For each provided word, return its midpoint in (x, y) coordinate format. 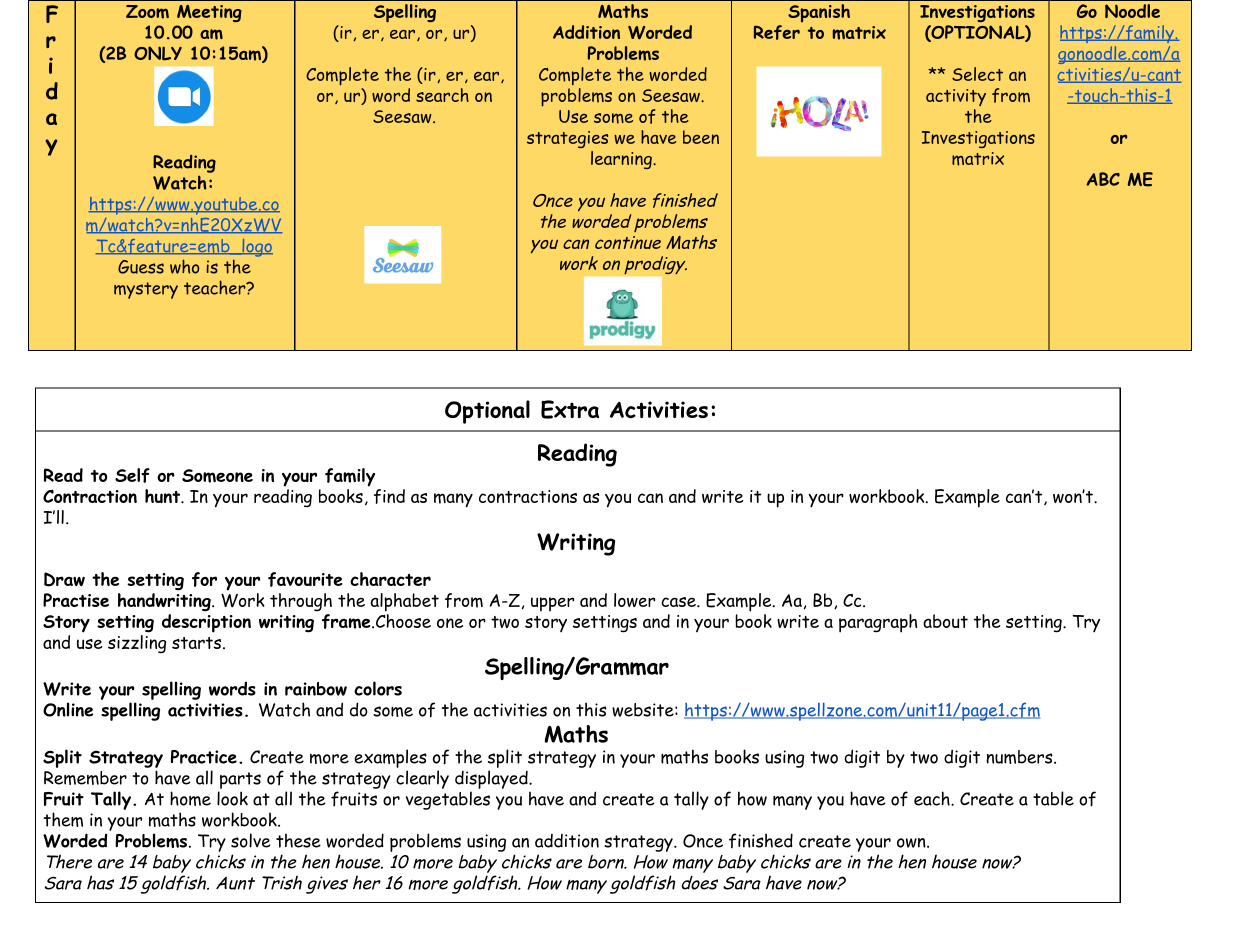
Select (977, 74)
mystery (146, 290)
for (204, 579)
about (945, 621)
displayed (492, 779)
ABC (1103, 179)
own (912, 843)
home (190, 798)
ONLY (158, 53)
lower (634, 600)
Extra (570, 409)
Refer (777, 32)
